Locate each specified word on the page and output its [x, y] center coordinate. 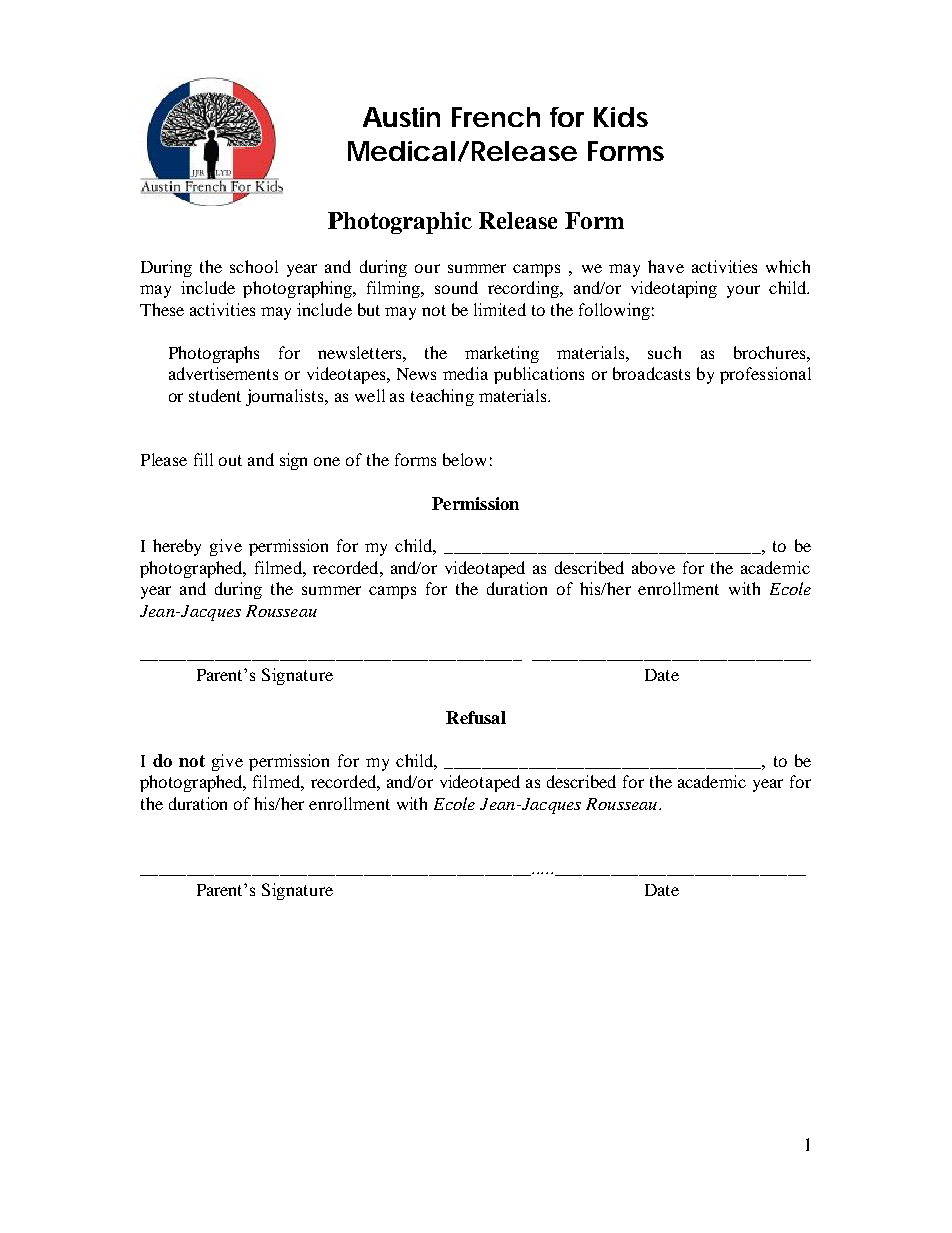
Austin [401, 117]
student [215, 395]
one [327, 461]
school [254, 266]
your [743, 291]
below [464, 459]
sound [456, 287]
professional [765, 375]
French [496, 117]
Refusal [476, 717]
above [653, 567]
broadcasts [651, 373]
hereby [177, 547]
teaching [442, 397]
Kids [621, 117]
